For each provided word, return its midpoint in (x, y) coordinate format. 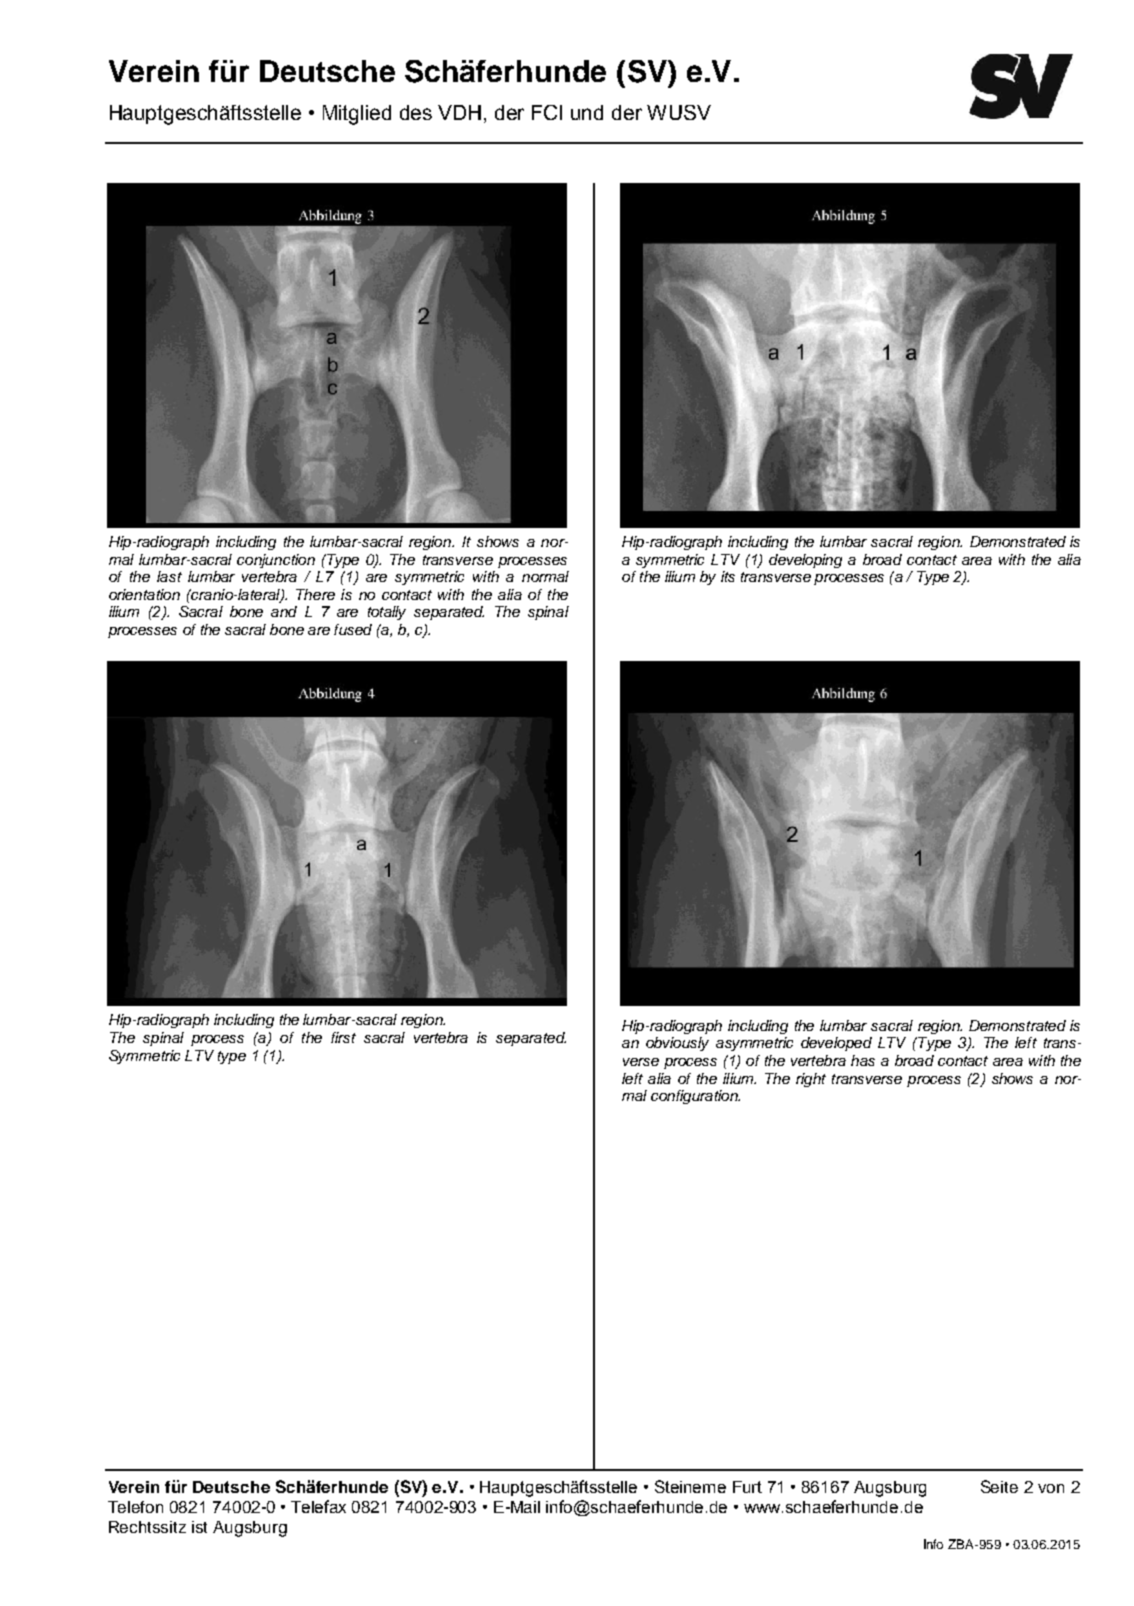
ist (199, 1527)
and (284, 611)
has (863, 1060)
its (728, 576)
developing (805, 561)
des (416, 112)
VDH (459, 112)
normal (545, 576)
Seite (999, 1486)
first (343, 1037)
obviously (677, 1044)
